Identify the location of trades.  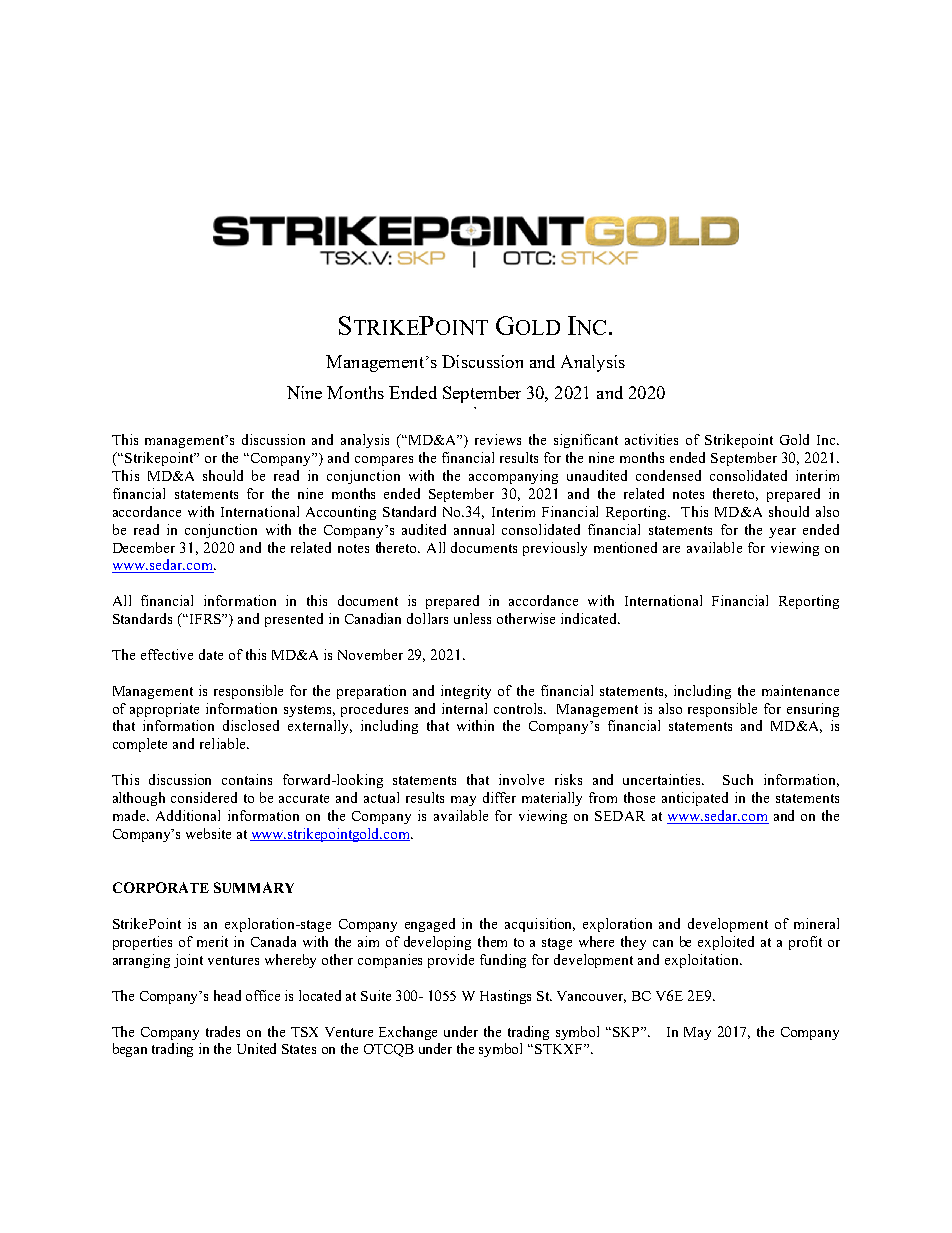
(223, 1031).
